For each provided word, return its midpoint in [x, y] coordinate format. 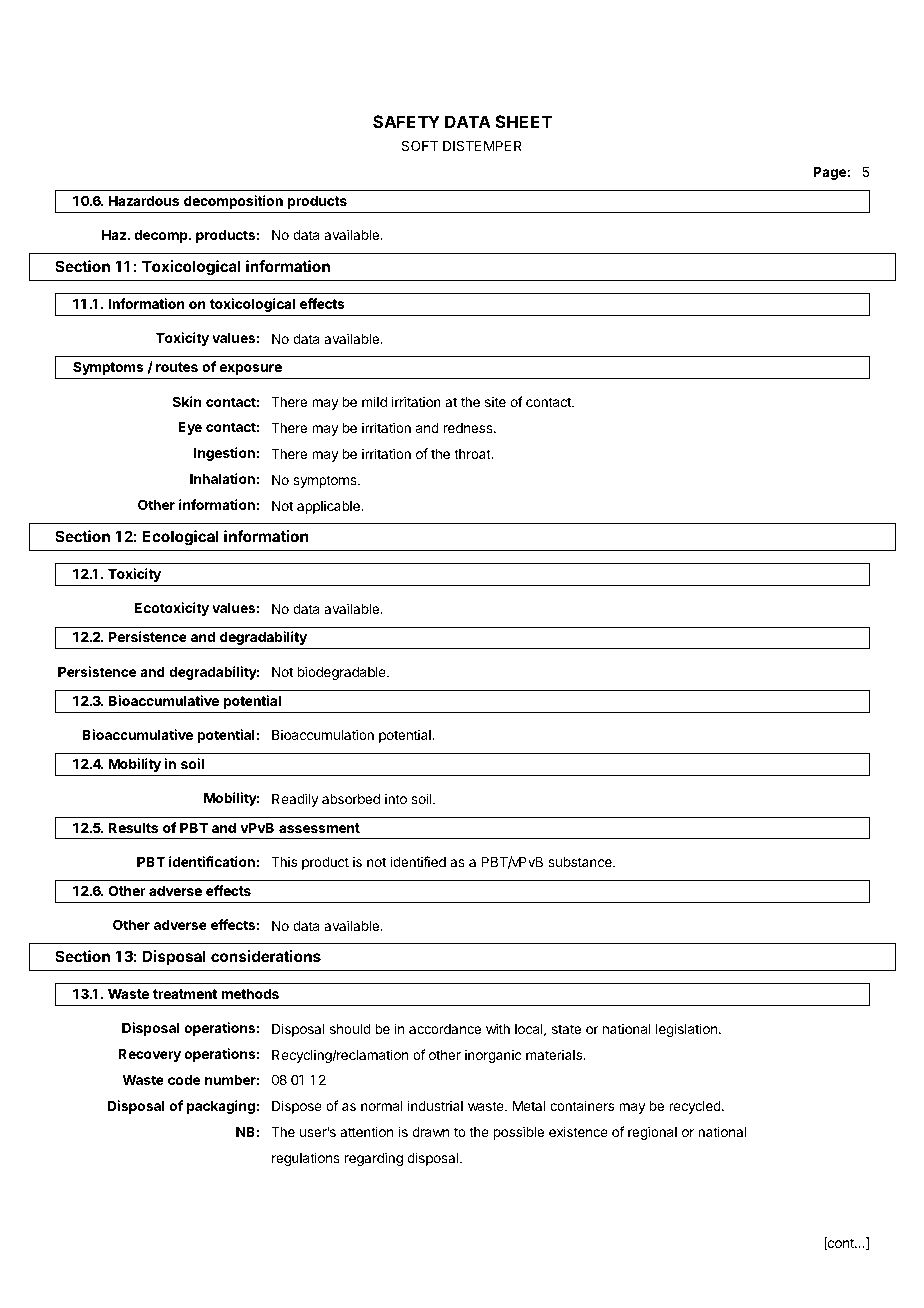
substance [581, 862]
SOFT [420, 145]
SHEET [523, 121]
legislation [686, 1030]
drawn [430, 1132]
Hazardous [144, 201]
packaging [221, 1107]
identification [212, 861]
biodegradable [343, 673]
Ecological [180, 538]
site [495, 401]
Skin [187, 401]
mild [374, 401]
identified [418, 861]
